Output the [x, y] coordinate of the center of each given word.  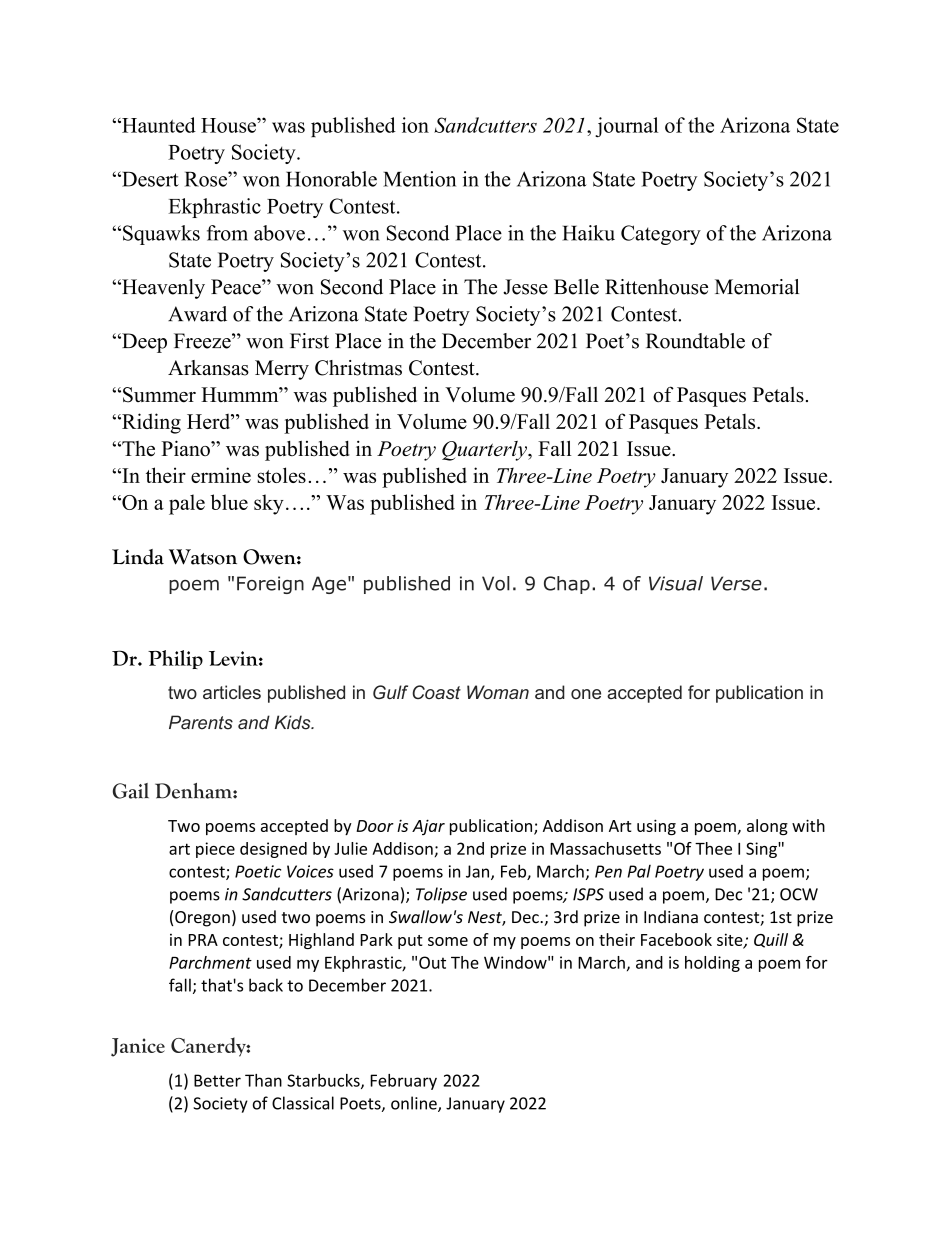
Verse [736, 583]
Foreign [270, 585]
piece [215, 850]
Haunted [158, 125]
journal [626, 127]
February [403, 1082]
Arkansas [208, 368]
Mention [419, 179]
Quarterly [485, 451]
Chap [567, 585]
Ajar [428, 827]
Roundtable [695, 341]
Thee [713, 848]
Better [217, 1080]
